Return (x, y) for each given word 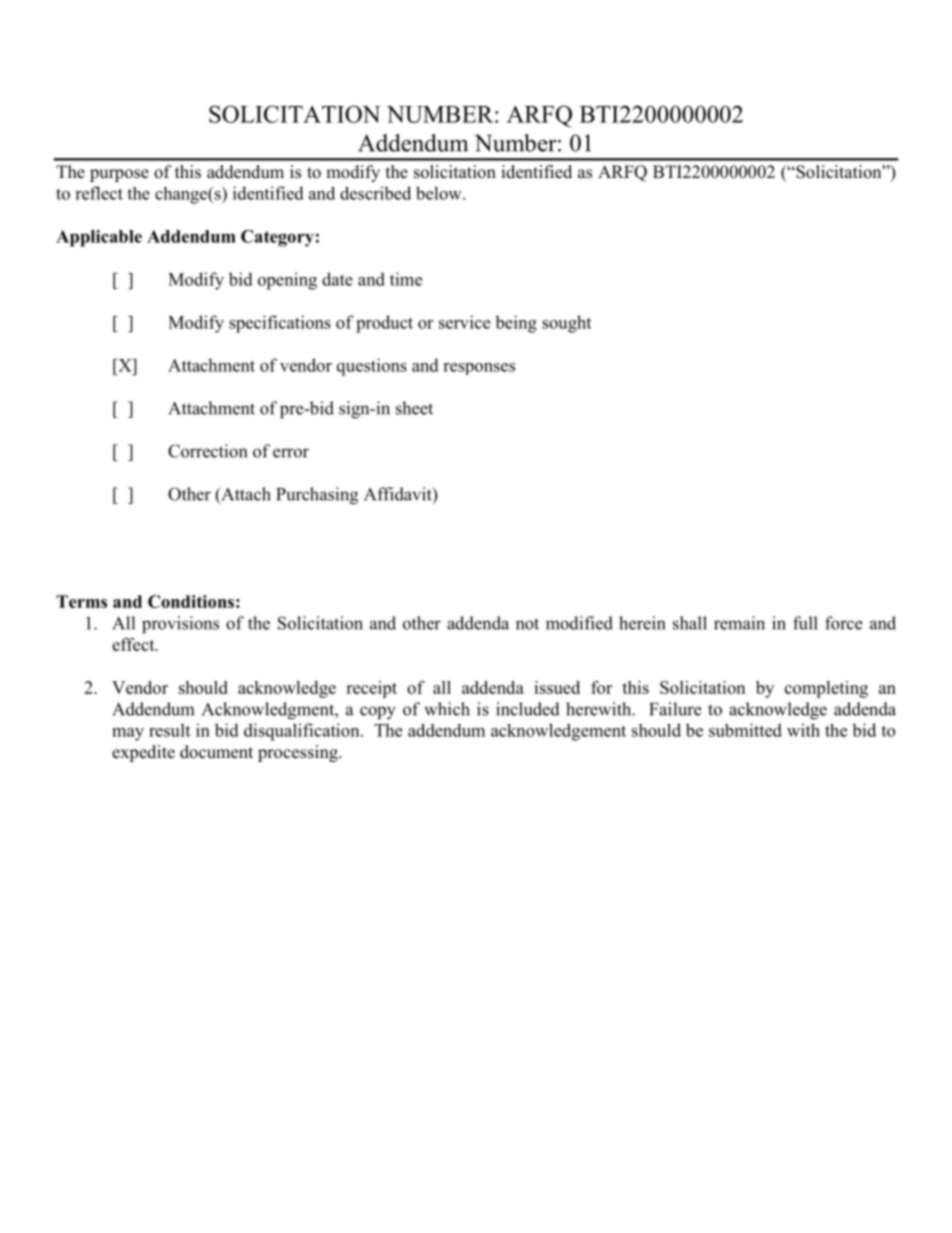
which (447, 709)
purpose (119, 175)
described (375, 193)
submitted (745, 730)
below (440, 193)
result (169, 730)
